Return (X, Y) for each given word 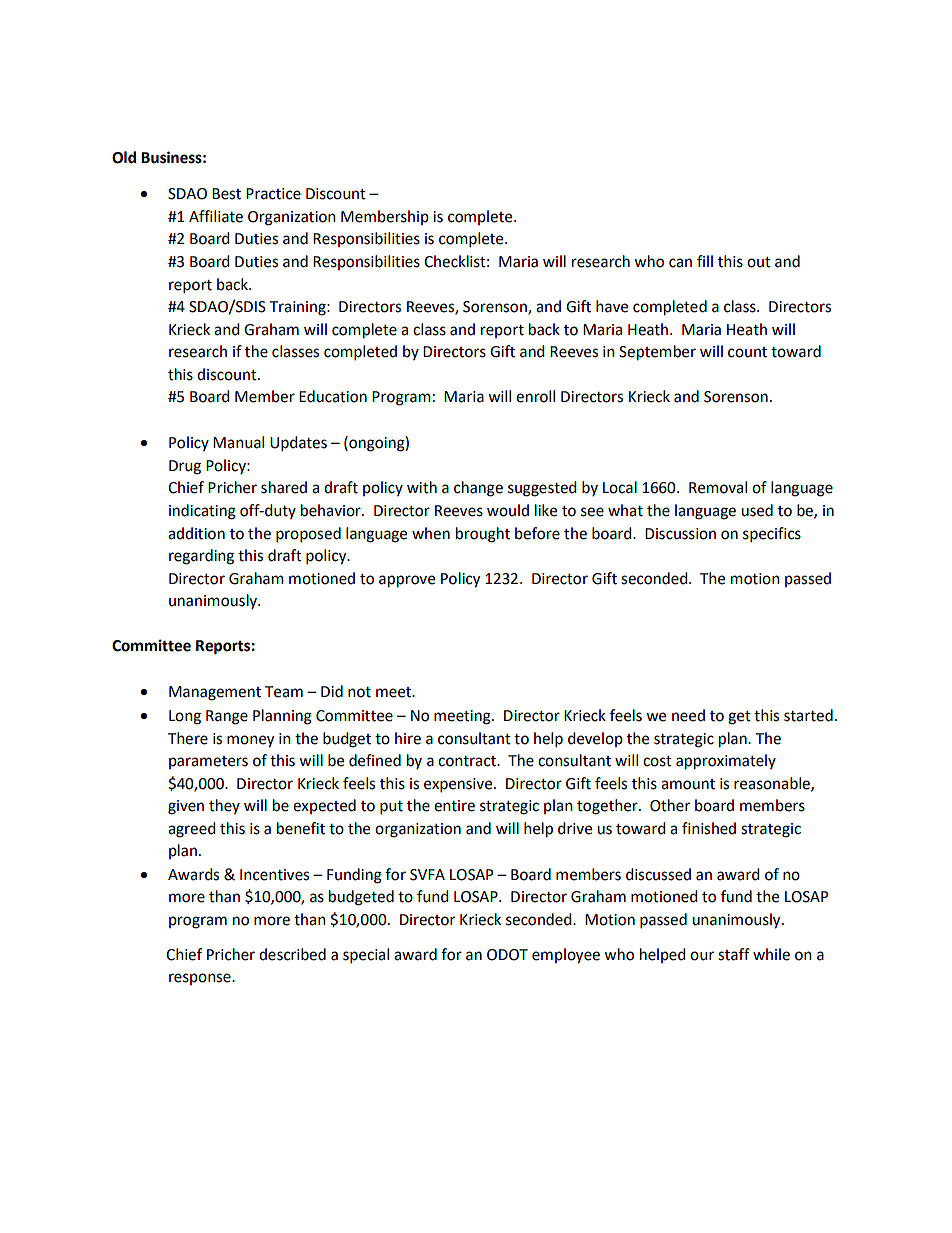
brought (483, 535)
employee (566, 956)
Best (226, 194)
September (657, 353)
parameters (208, 762)
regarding (201, 557)
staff (734, 954)
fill (705, 261)
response (201, 979)
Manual (238, 442)
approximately (726, 762)
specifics (772, 534)
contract (468, 761)
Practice (273, 194)
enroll (535, 396)
